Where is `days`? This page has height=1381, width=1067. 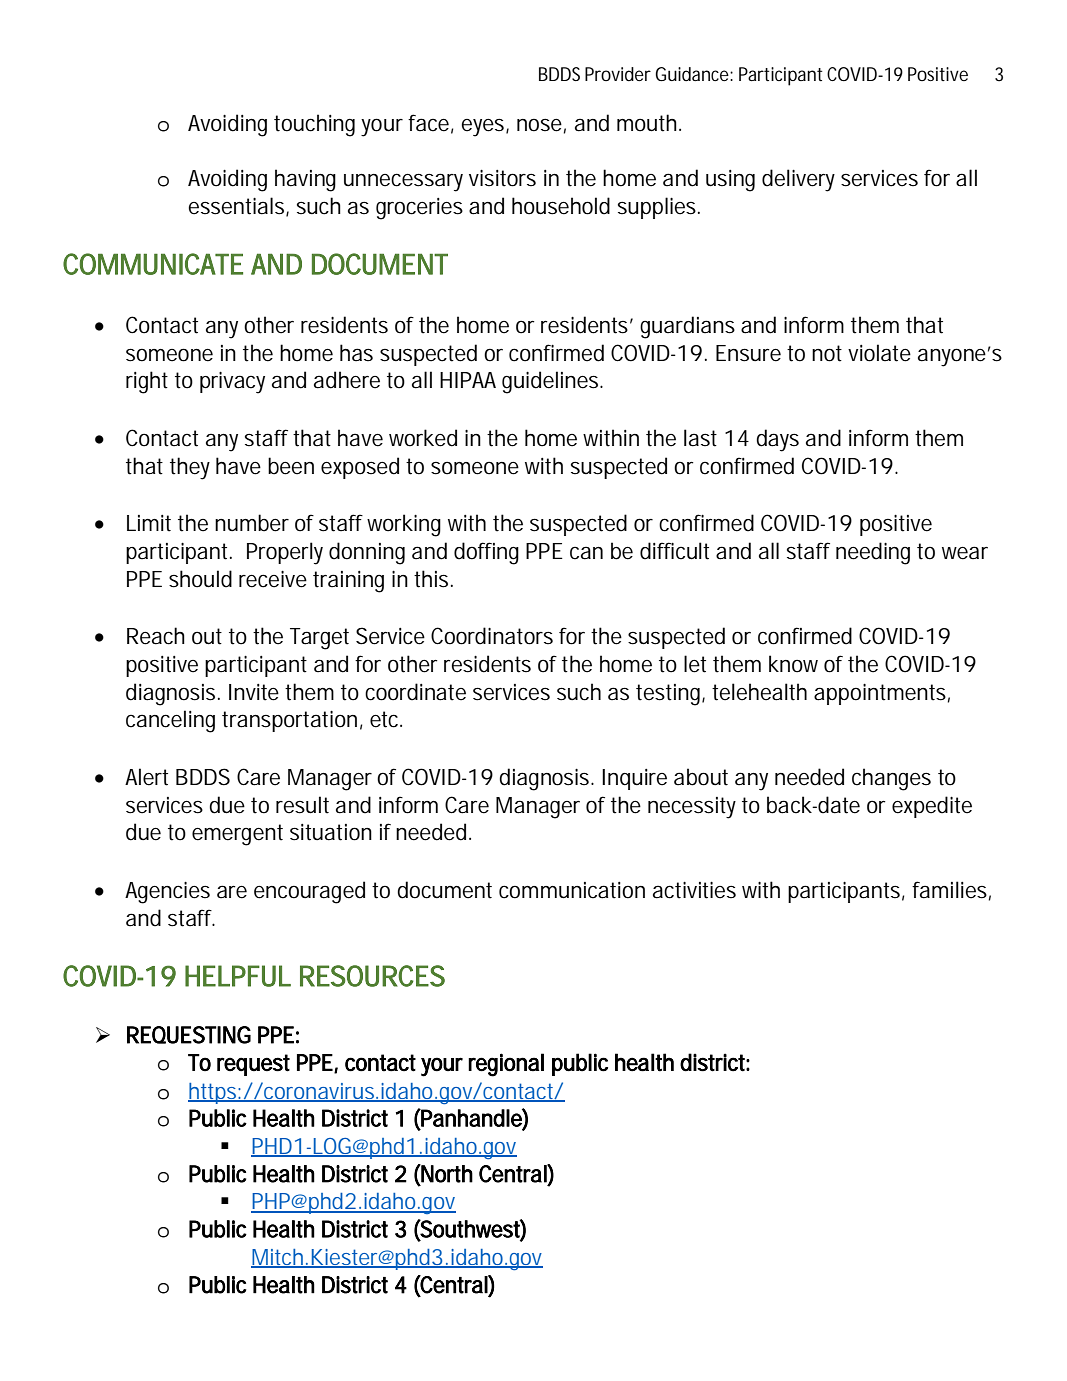
days is located at coordinates (777, 440).
